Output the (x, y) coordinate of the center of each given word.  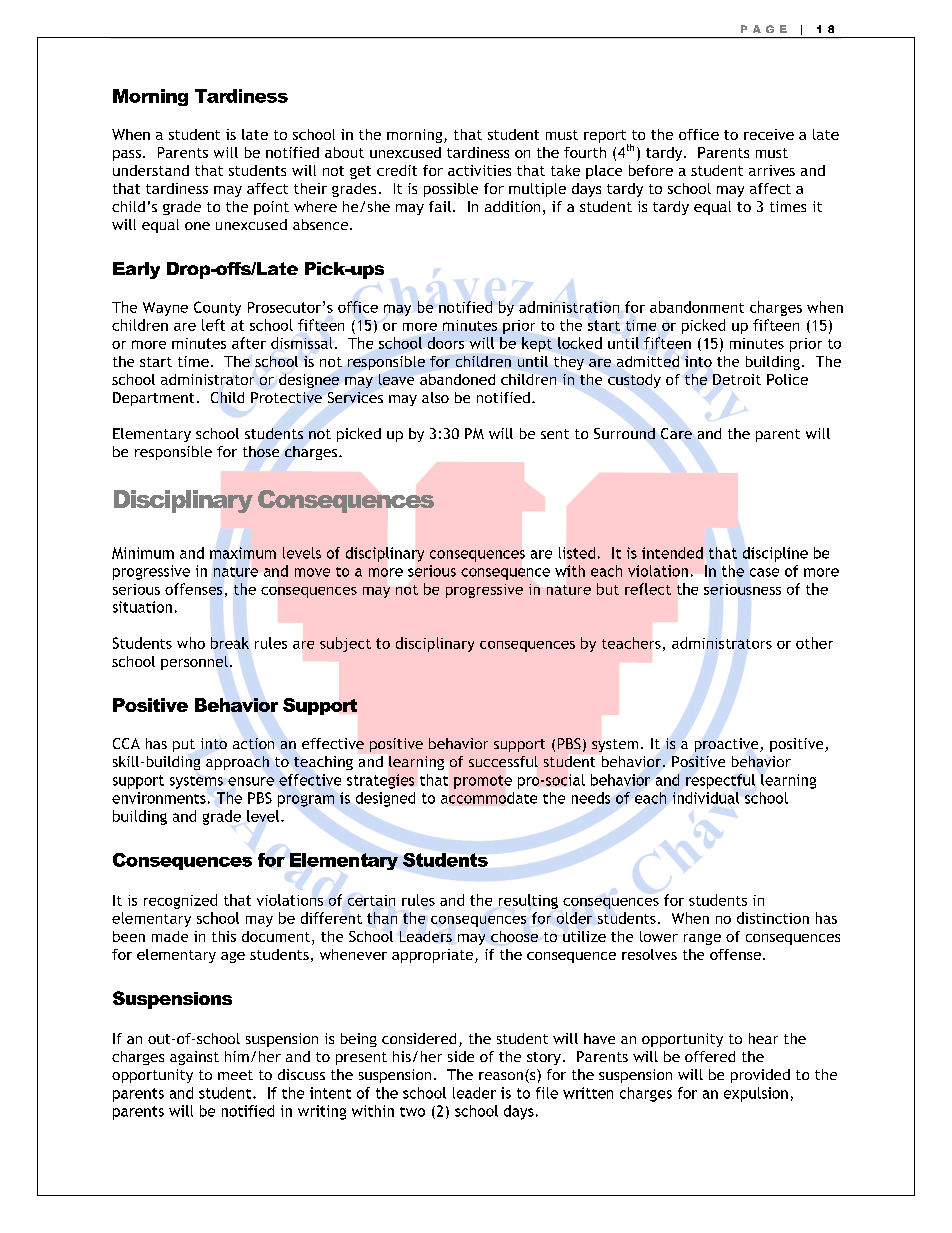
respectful (720, 781)
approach (237, 763)
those (261, 451)
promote (483, 782)
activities (479, 170)
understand (151, 170)
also (435, 397)
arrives (772, 170)
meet (235, 1075)
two (412, 1112)
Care (676, 433)
